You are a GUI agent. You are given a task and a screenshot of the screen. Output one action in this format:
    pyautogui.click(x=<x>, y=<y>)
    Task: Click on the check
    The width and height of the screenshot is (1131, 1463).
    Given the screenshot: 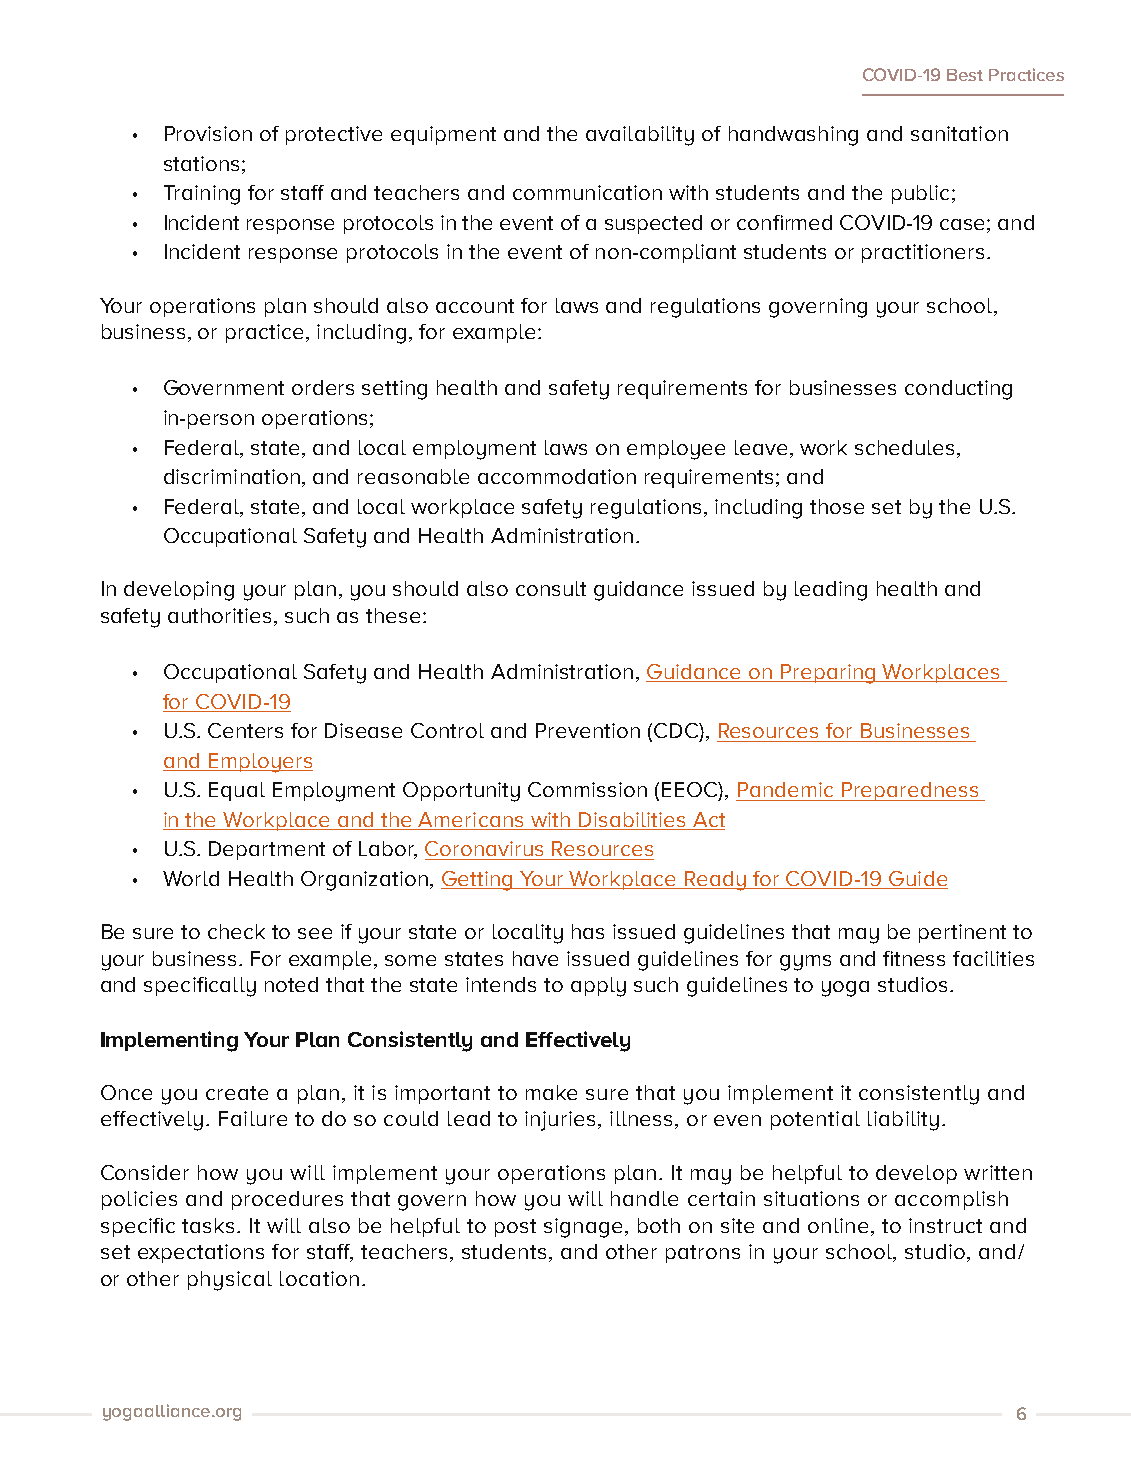 What is the action you would take?
    pyautogui.click(x=236, y=931)
